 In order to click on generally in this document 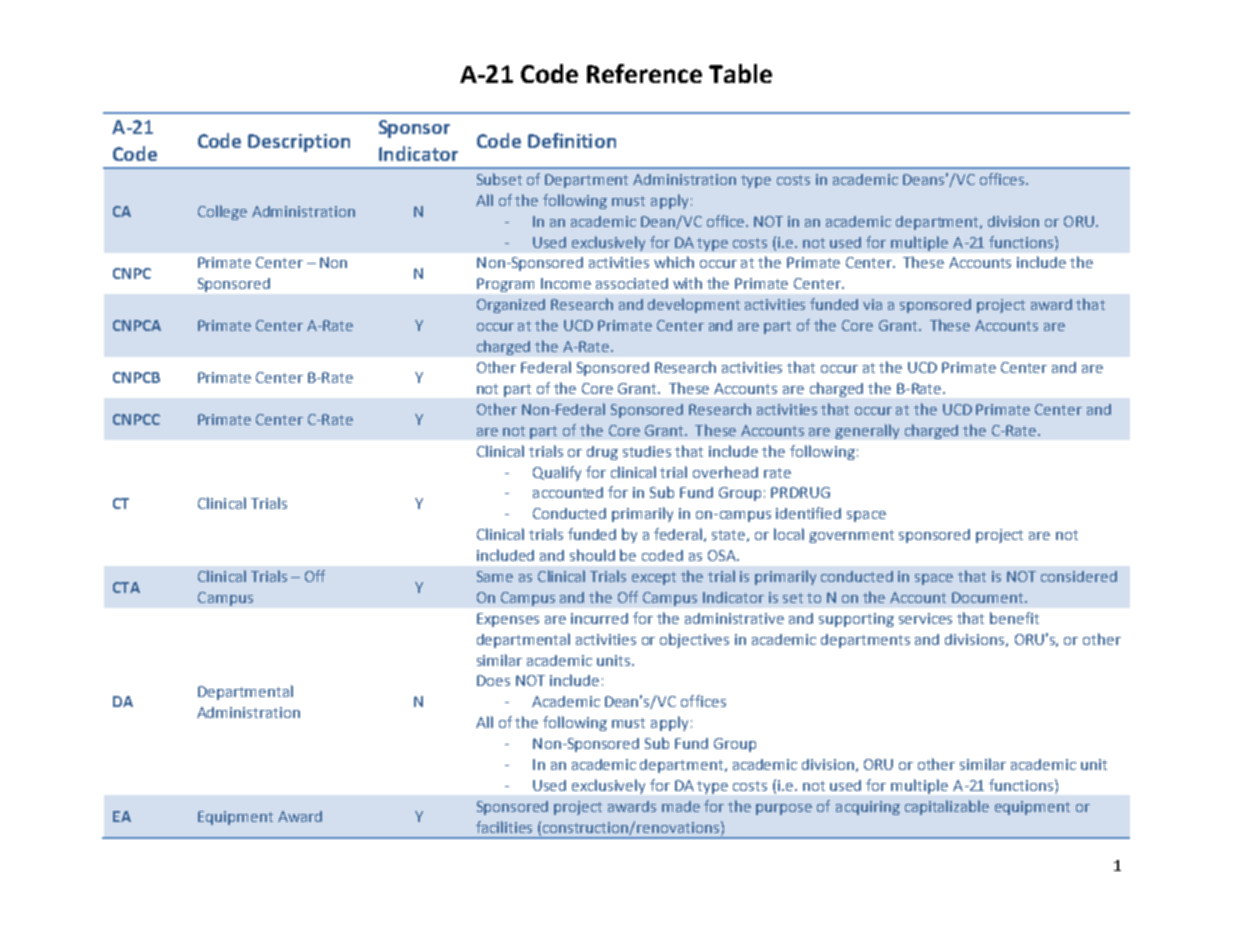, I will do `click(867, 431)`.
